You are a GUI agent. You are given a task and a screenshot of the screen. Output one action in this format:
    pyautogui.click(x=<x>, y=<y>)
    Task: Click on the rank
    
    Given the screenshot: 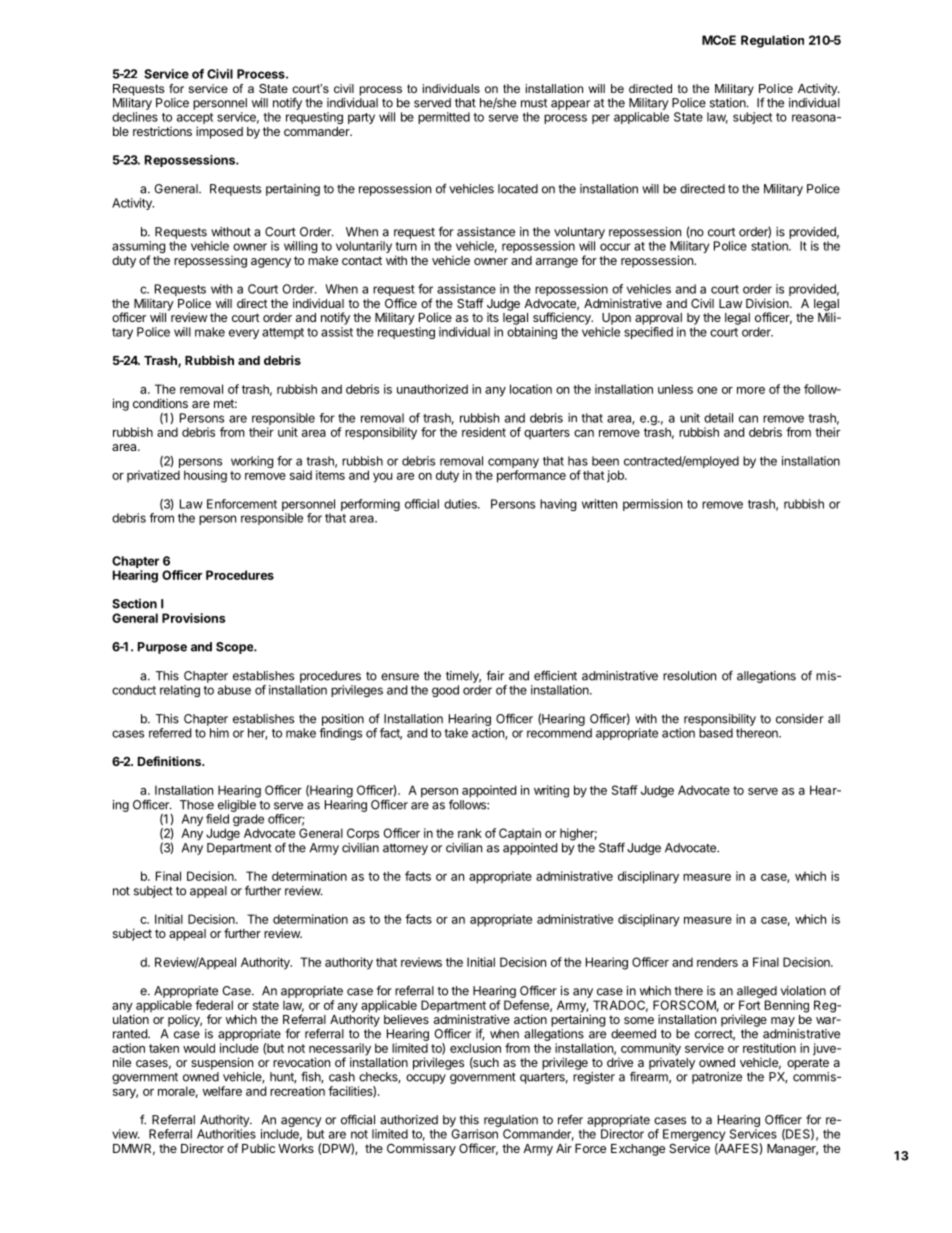 What is the action you would take?
    pyautogui.click(x=470, y=833)
